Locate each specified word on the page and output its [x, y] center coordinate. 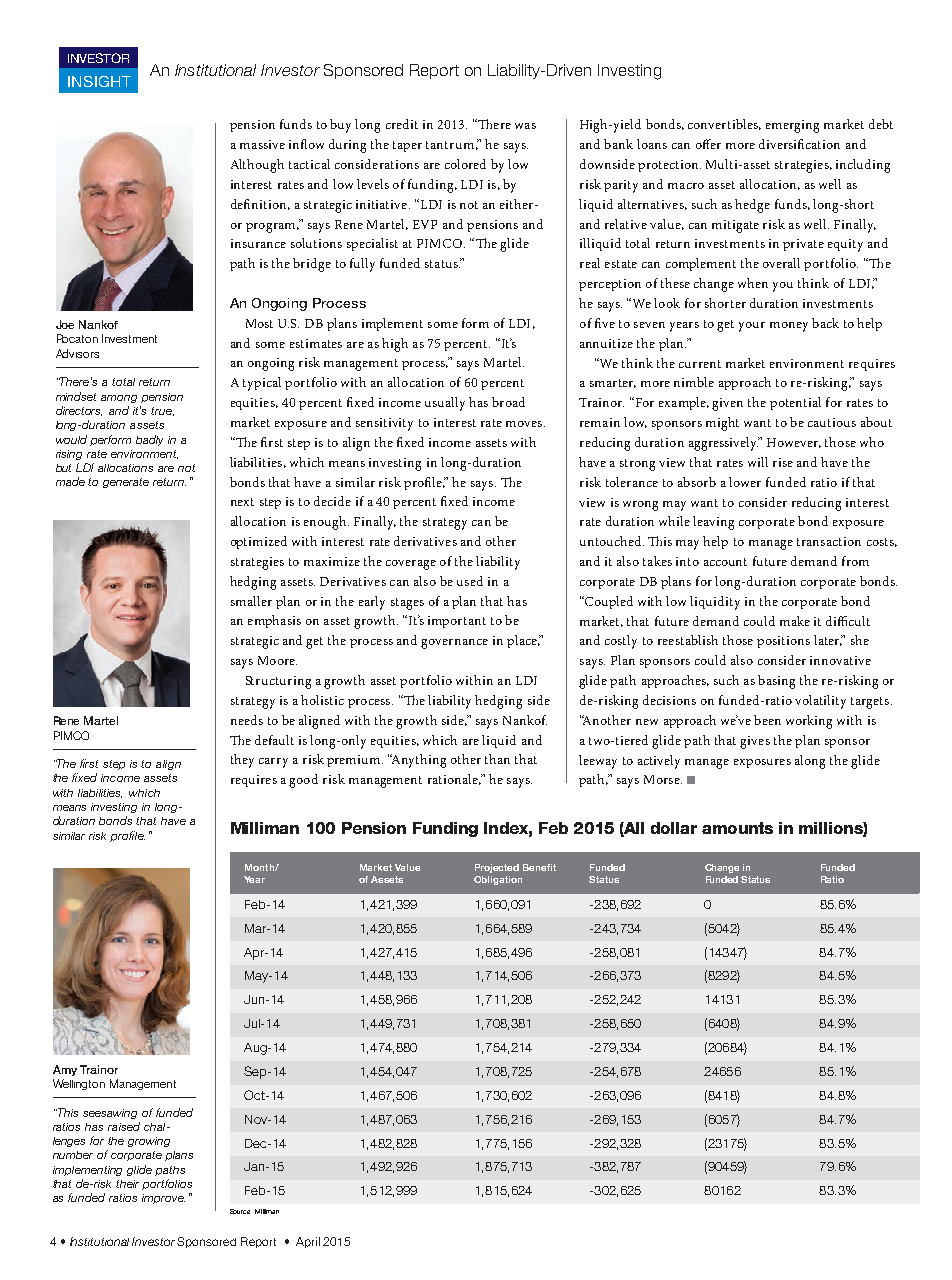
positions [783, 642]
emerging [792, 126]
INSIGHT [99, 81]
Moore [277, 660]
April [308, 1242]
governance [454, 644]
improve [163, 1199]
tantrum [450, 145]
